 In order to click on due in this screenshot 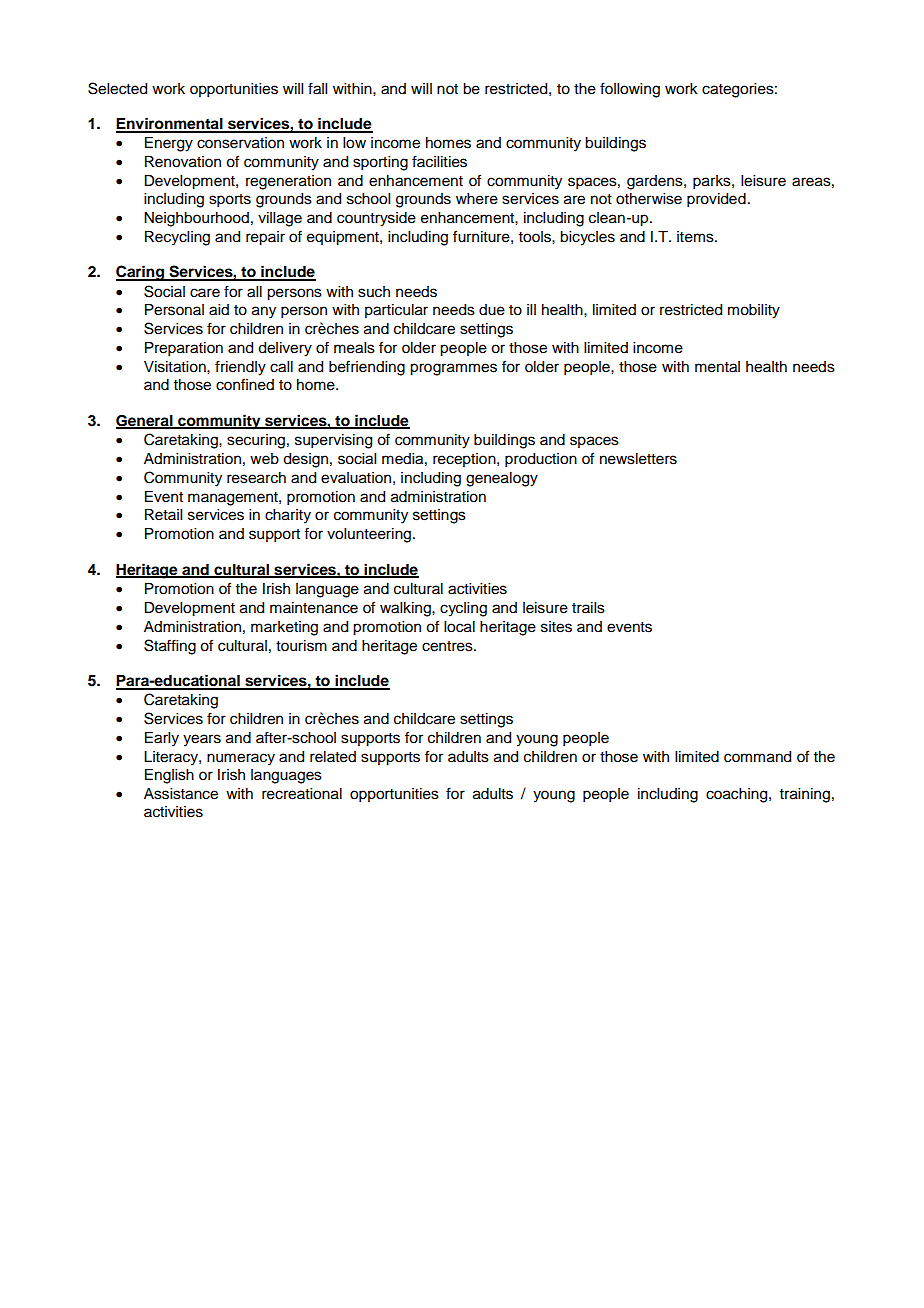, I will do `click(492, 310)`.
